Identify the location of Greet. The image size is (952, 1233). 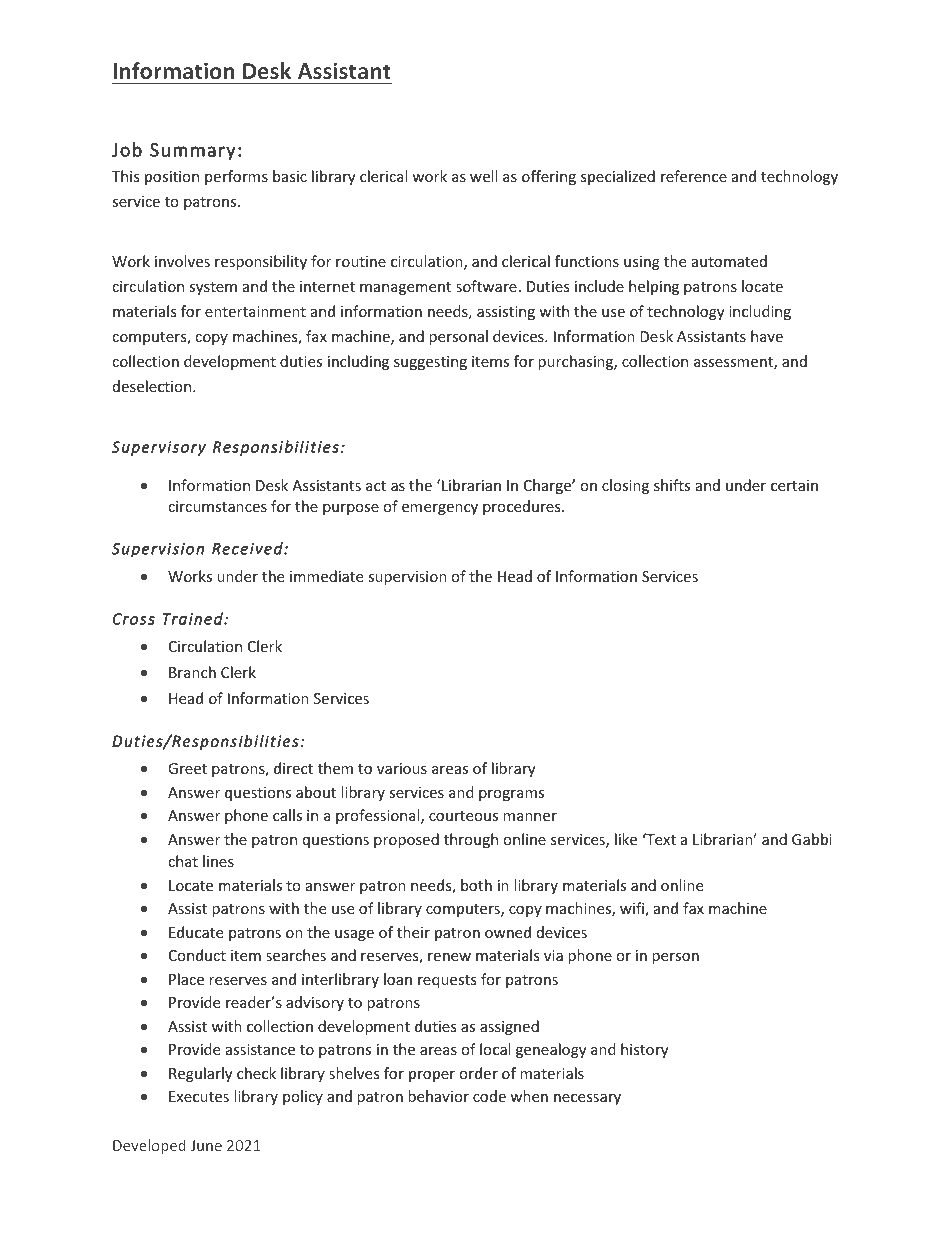
(187, 768).
